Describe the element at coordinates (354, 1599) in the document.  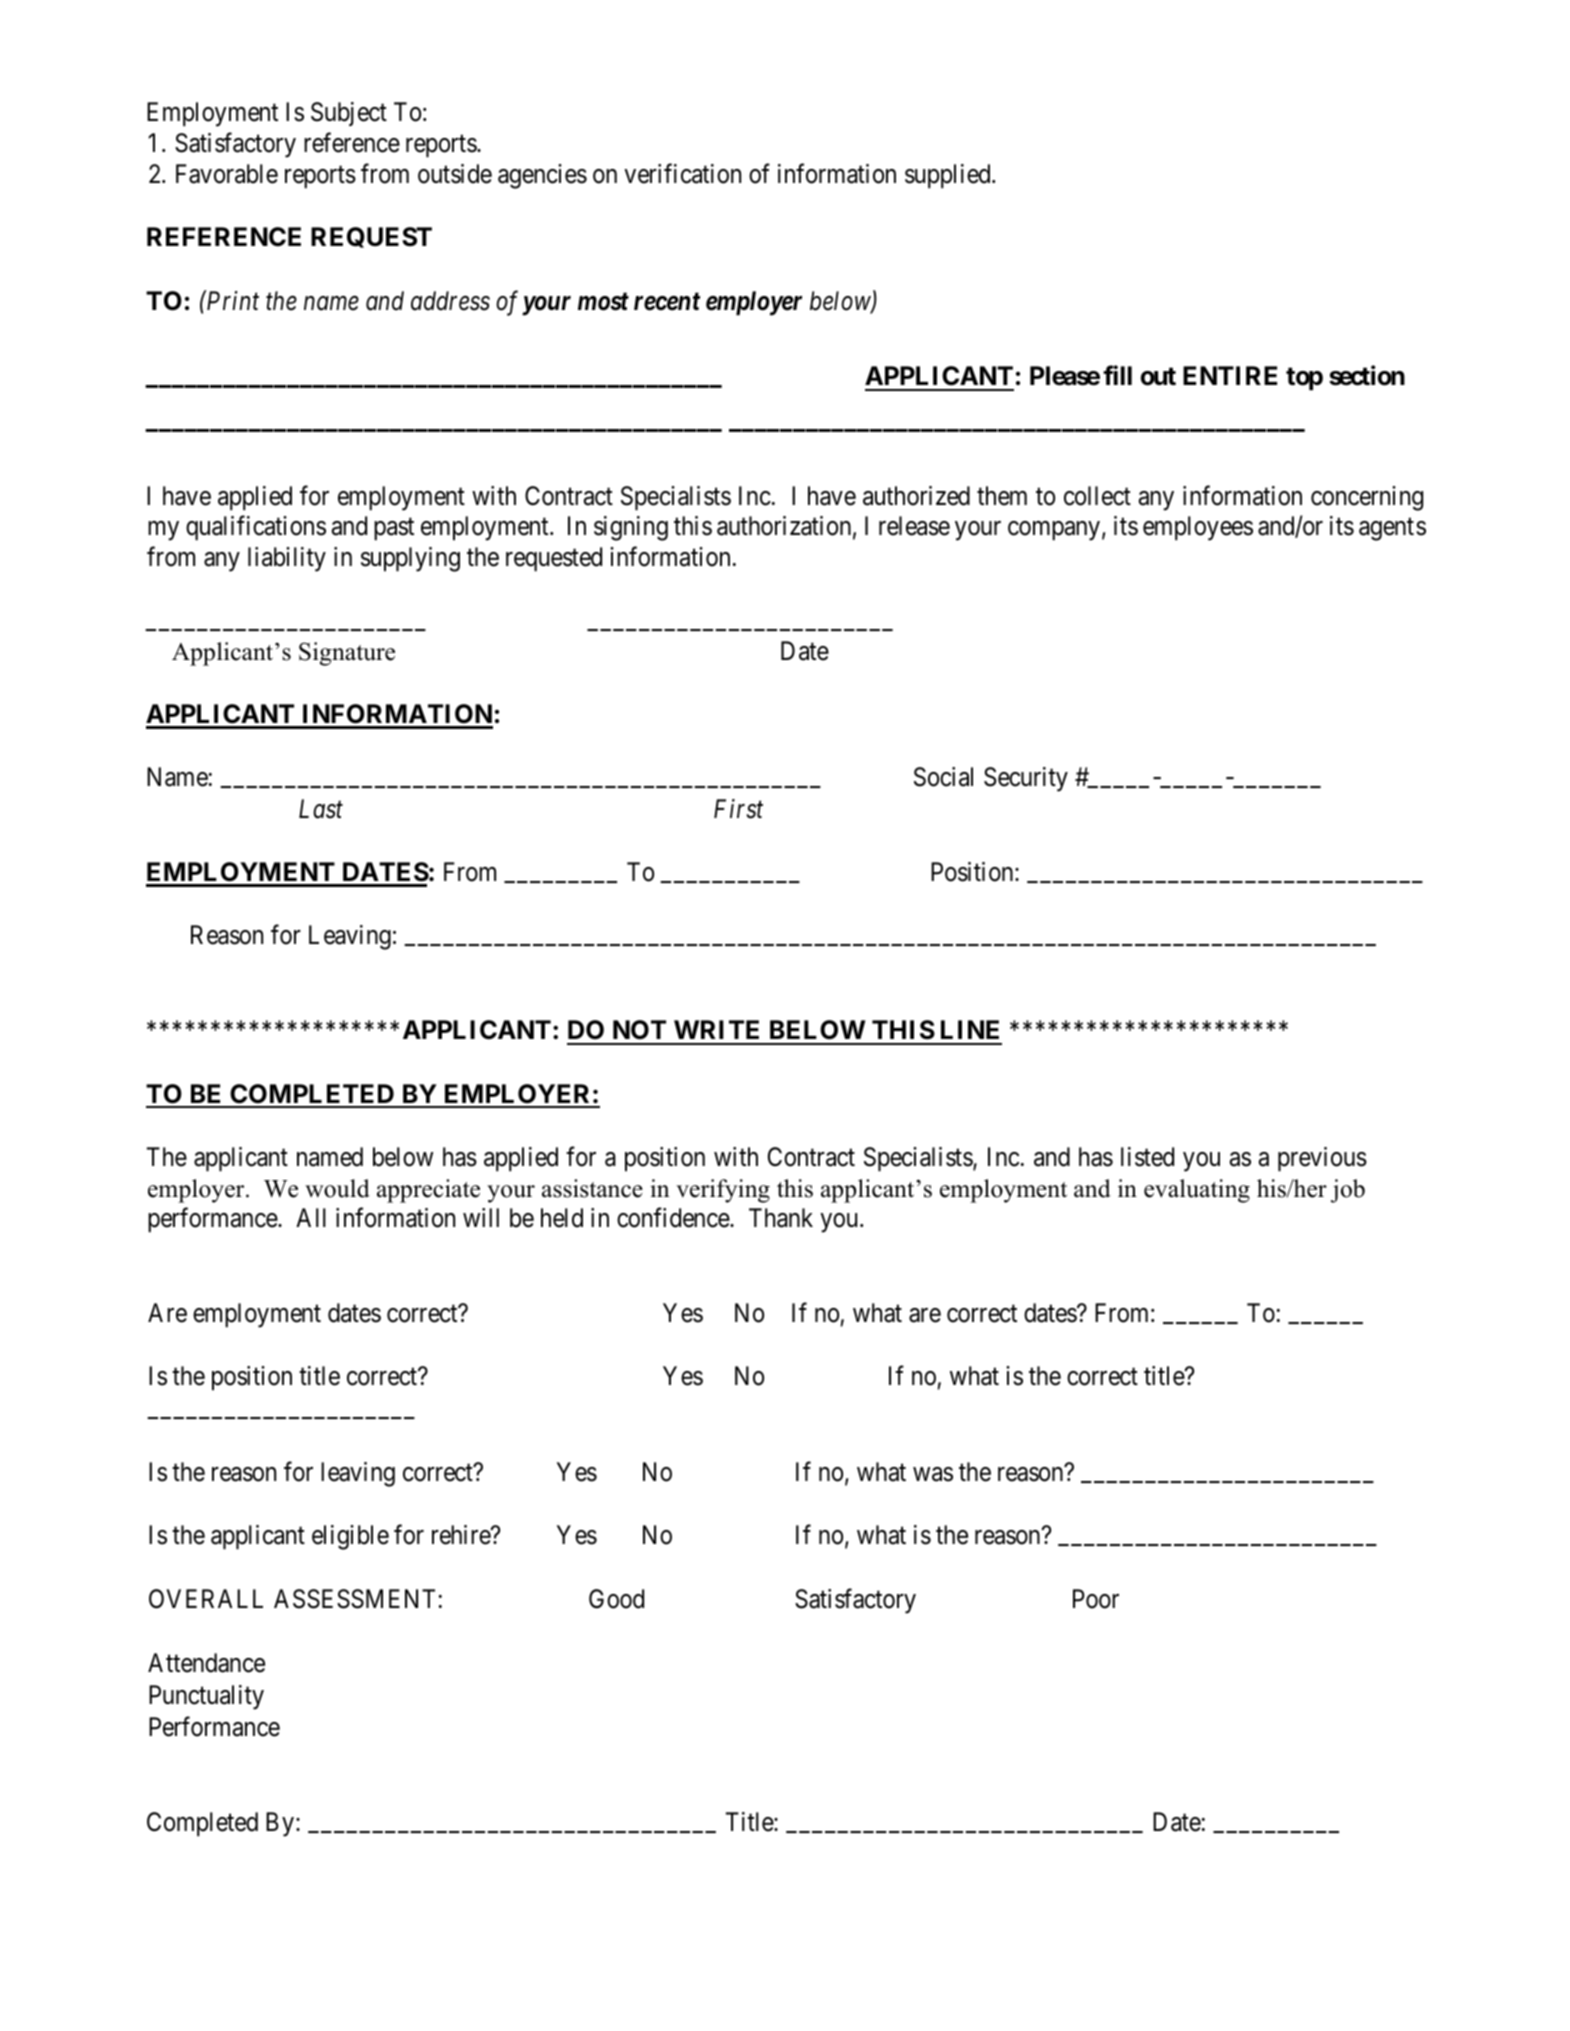
I see `ASSESSMENT` at that location.
